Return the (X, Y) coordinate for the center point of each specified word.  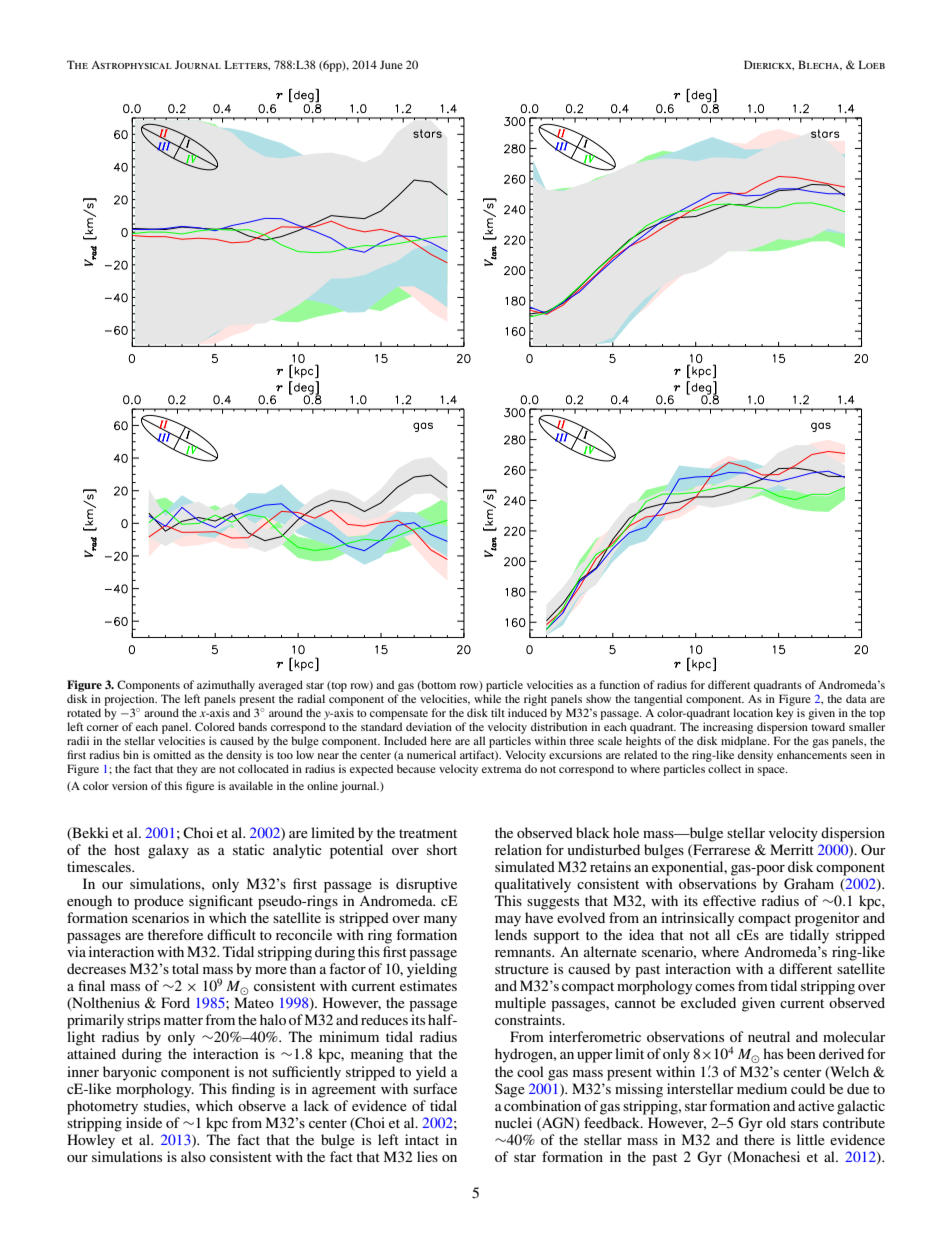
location (753, 712)
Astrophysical (131, 65)
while (487, 698)
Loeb (872, 64)
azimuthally (226, 686)
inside (144, 1122)
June (391, 64)
